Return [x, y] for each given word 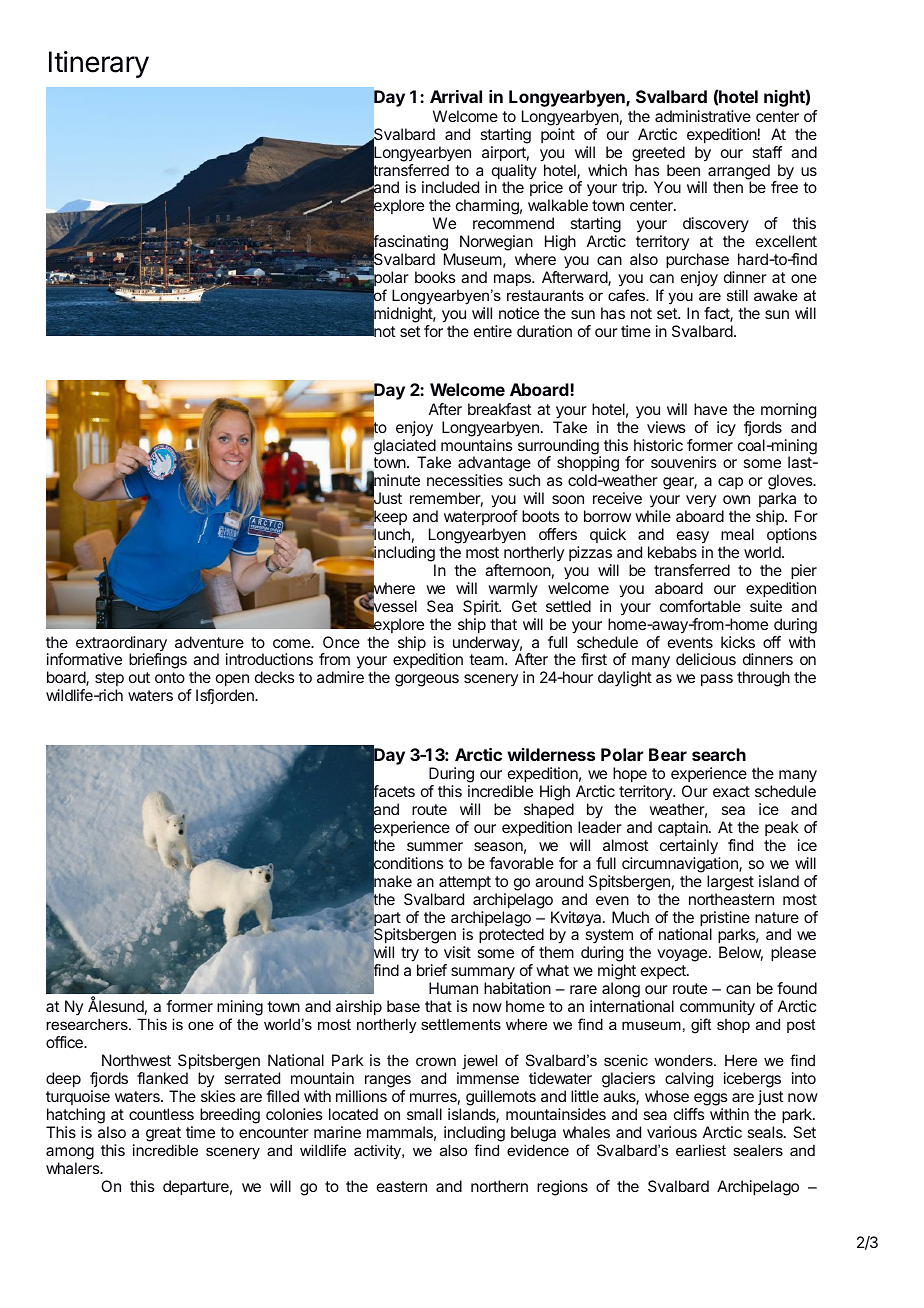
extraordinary [121, 645]
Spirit [482, 607]
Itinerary [99, 64]
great [163, 1134]
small [424, 1114]
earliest [701, 1150]
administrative [703, 116]
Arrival [456, 96]
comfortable [700, 606]
